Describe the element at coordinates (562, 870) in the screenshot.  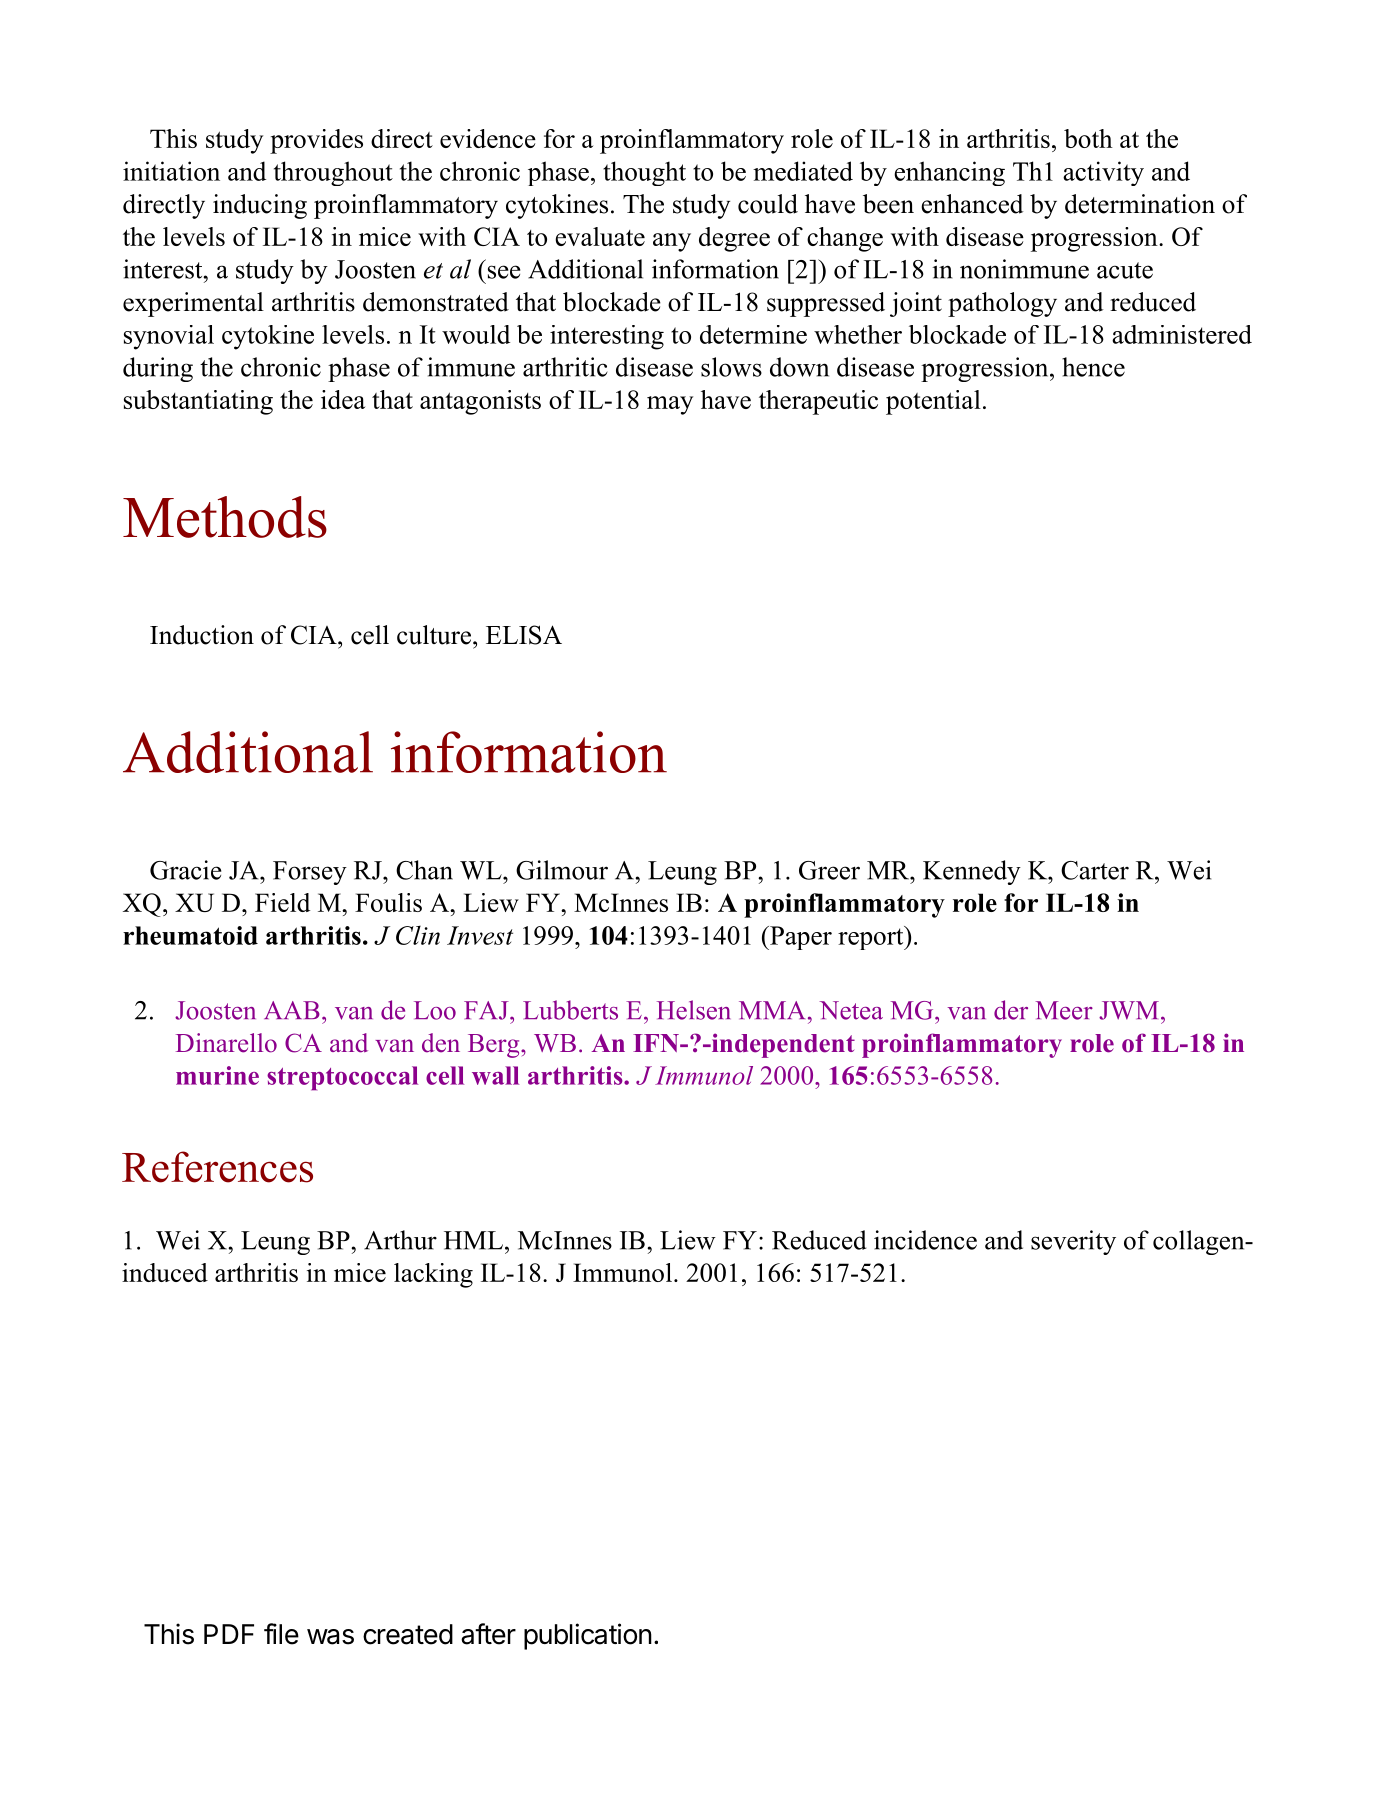
I see `Gilmour` at that location.
